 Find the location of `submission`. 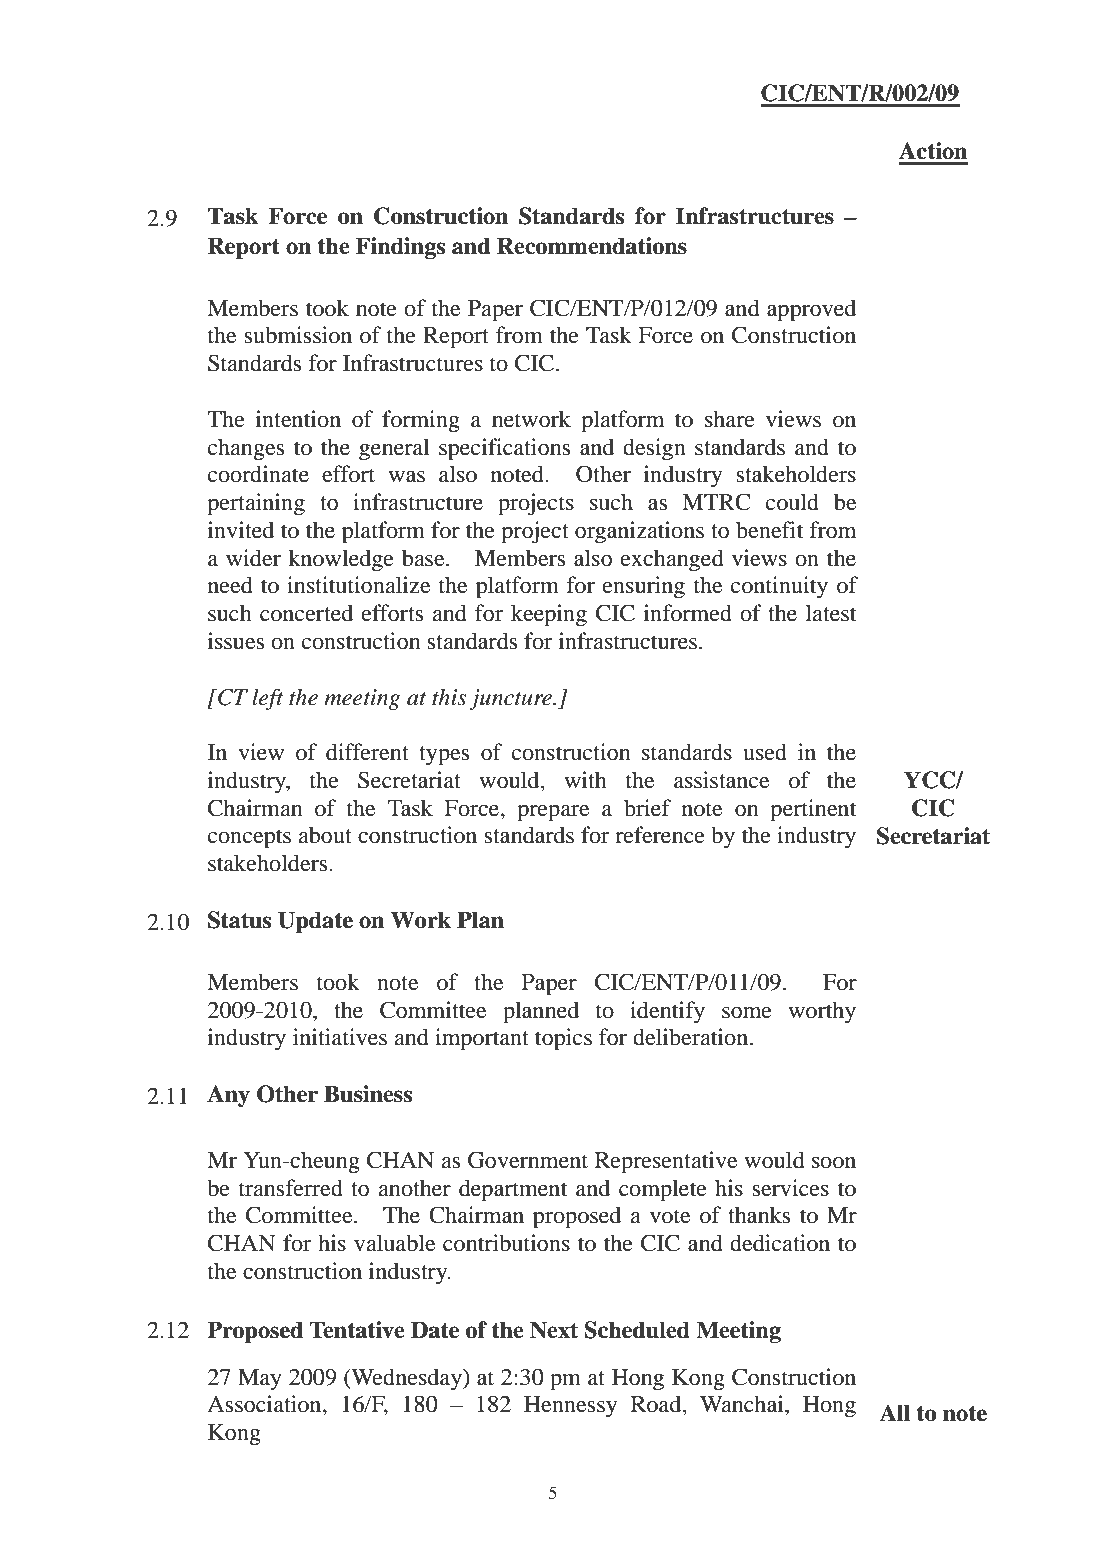

submission is located at coordinates (298, 335).
